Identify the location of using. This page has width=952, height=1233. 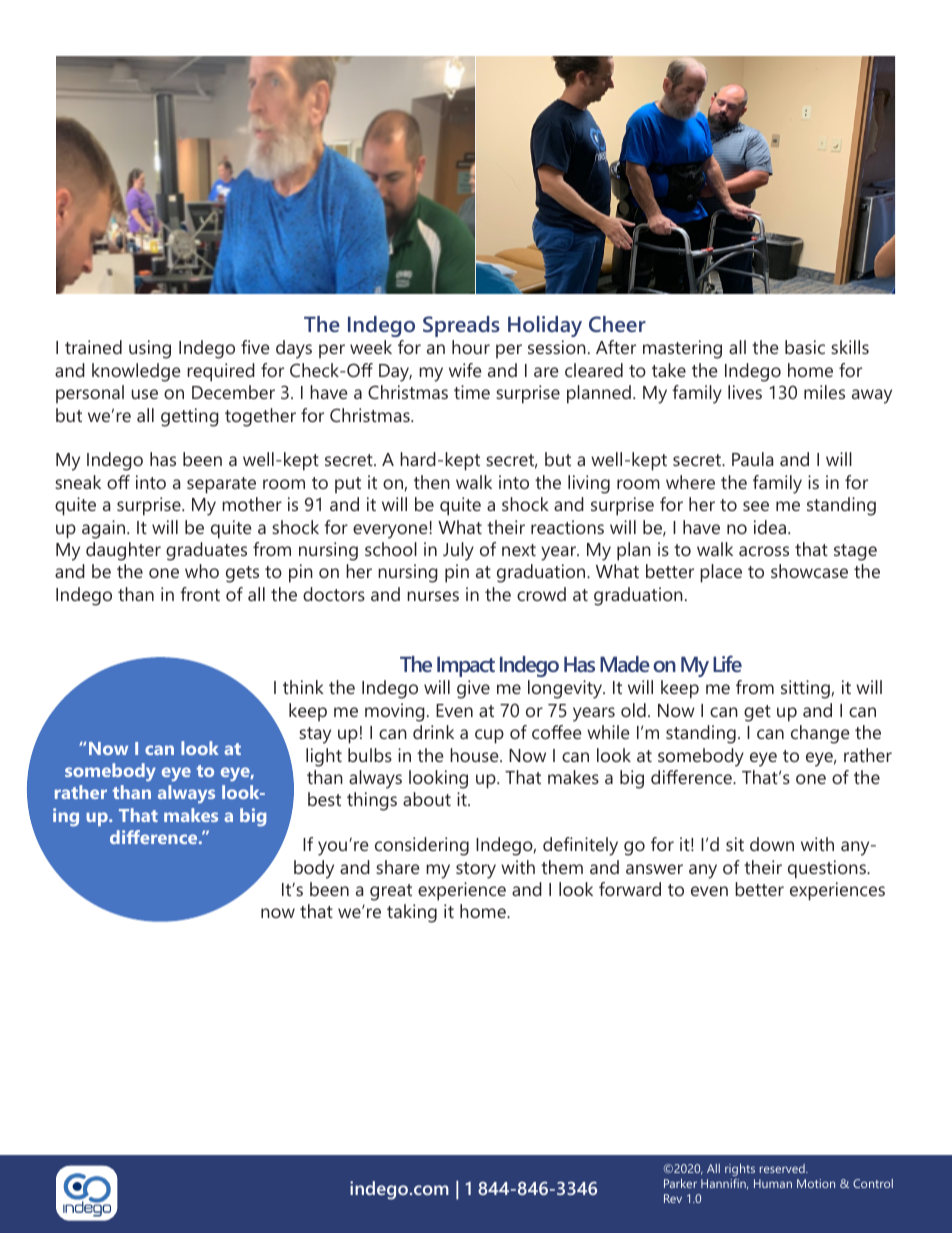
(150, 349).
